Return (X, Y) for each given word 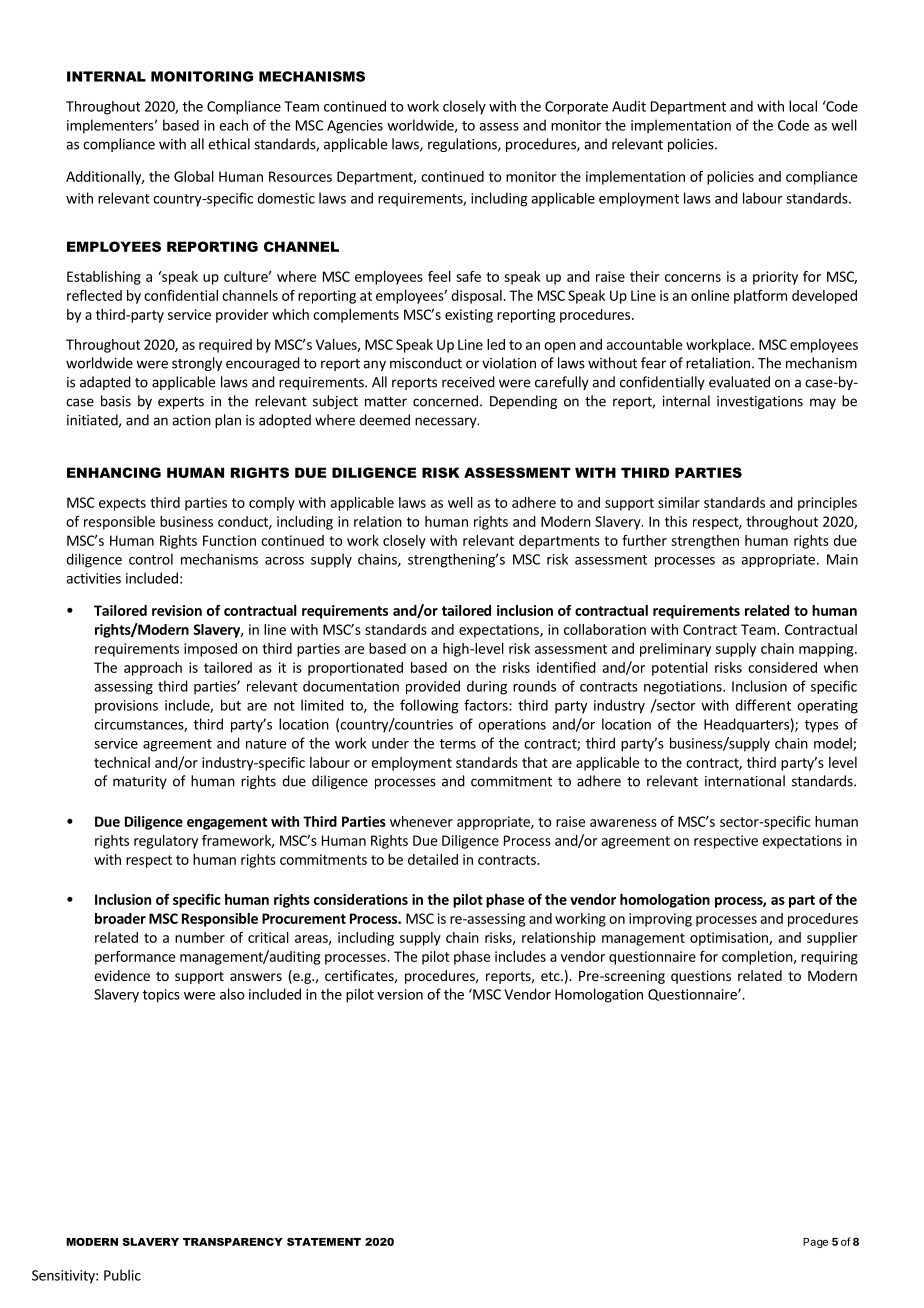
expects (122, 504)
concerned (445, 401)
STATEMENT (324, 1242)
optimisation (730, 939)
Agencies (355, 127)
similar (679, 502)
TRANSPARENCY (233, 1242)
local (803, 106)
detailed (433, 859)
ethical (229, 144)
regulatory (166, 842)
